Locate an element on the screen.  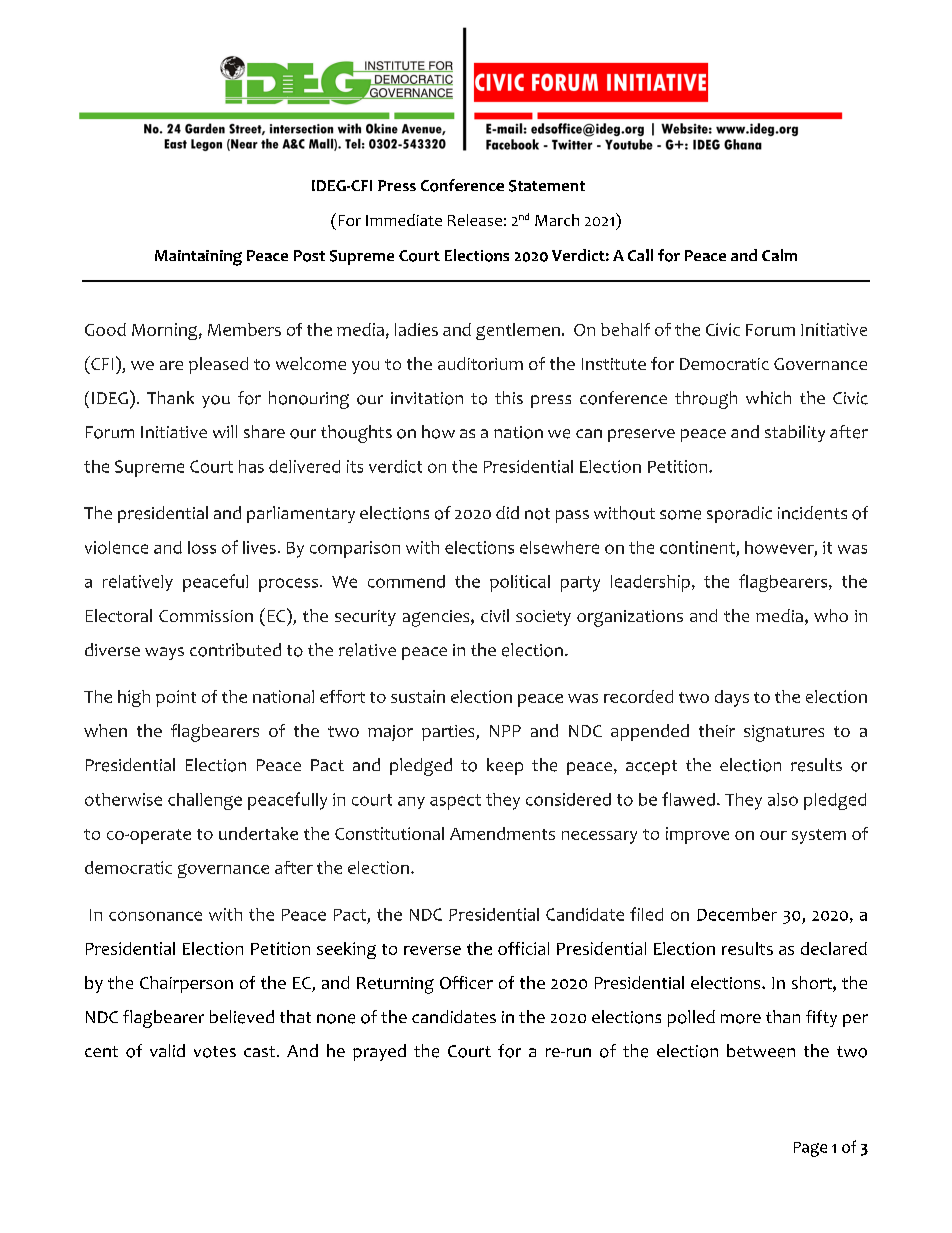
days is located at coordinates (732, 698).
